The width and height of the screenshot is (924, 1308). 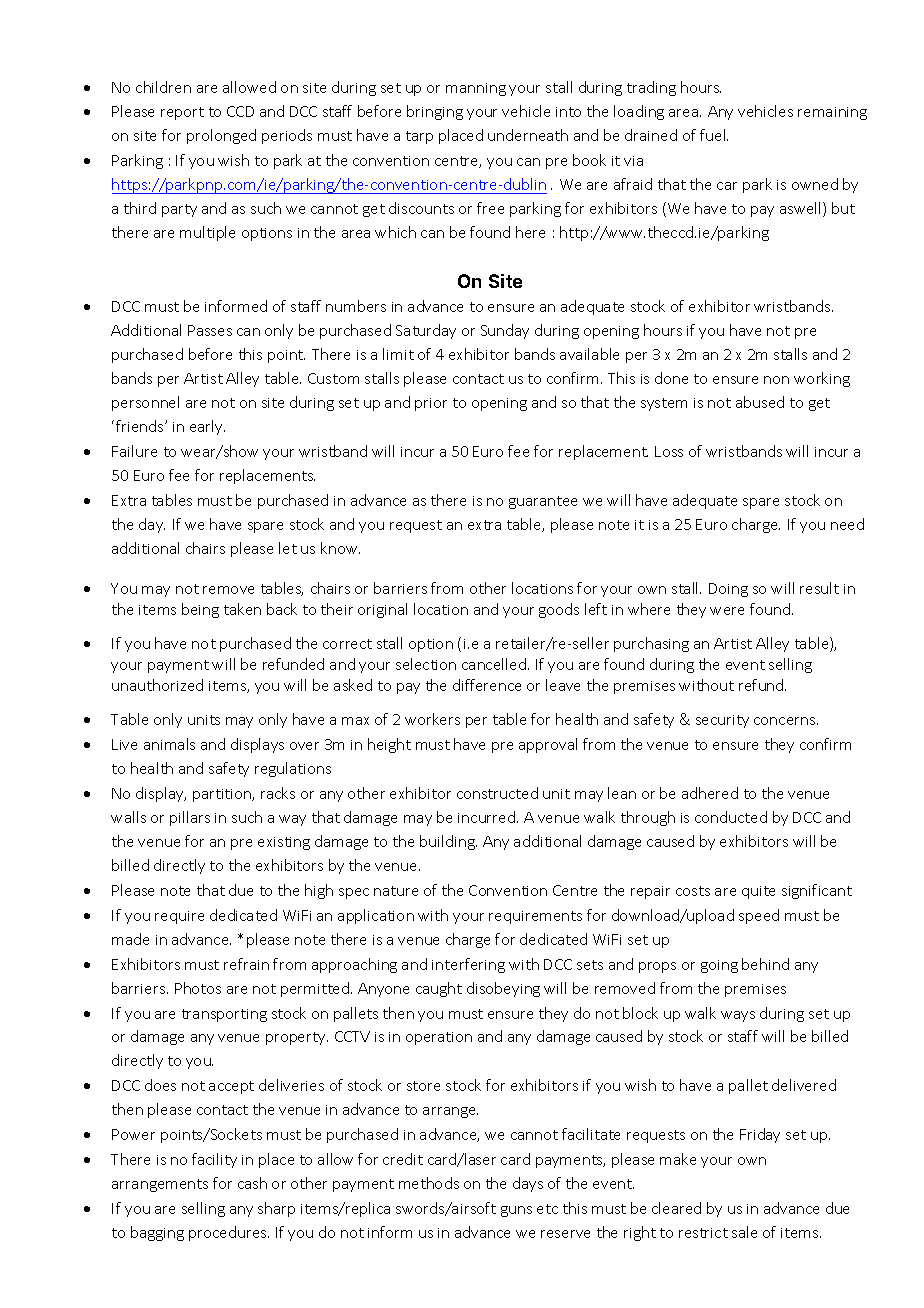 What do you see at coordinates (760, 402) in the screenshot?
I see `abused` at bounding box center [760, 402].
